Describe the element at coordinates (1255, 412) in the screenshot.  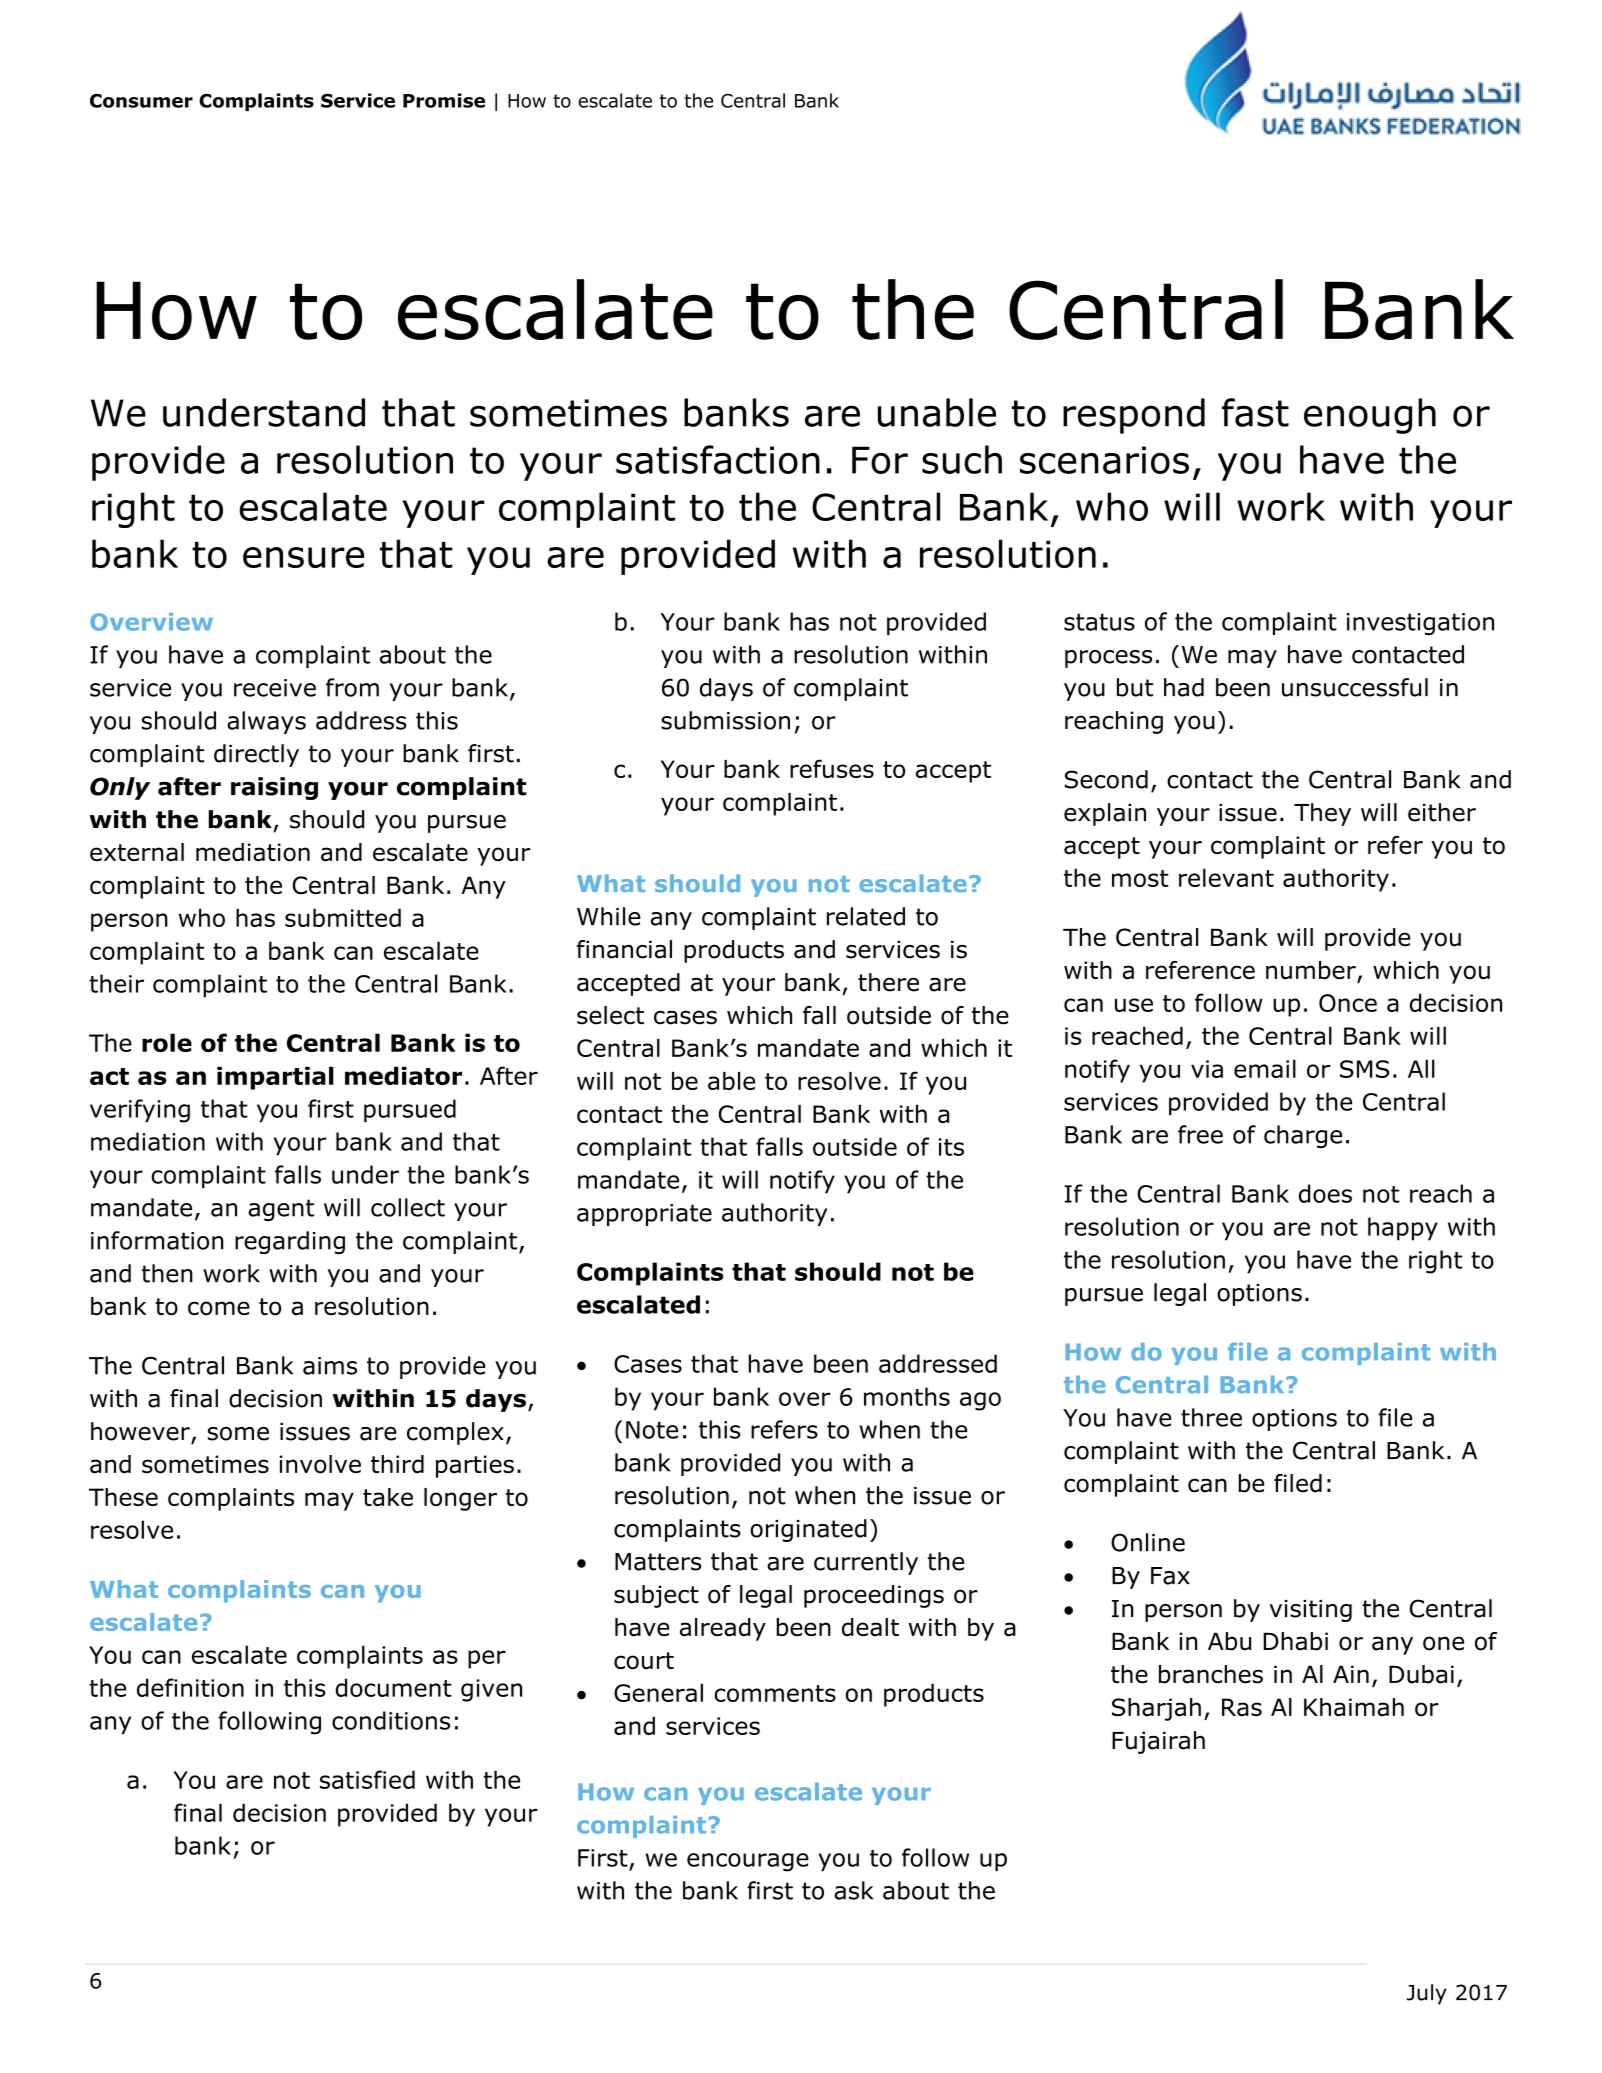
I see `fast` at that location.
